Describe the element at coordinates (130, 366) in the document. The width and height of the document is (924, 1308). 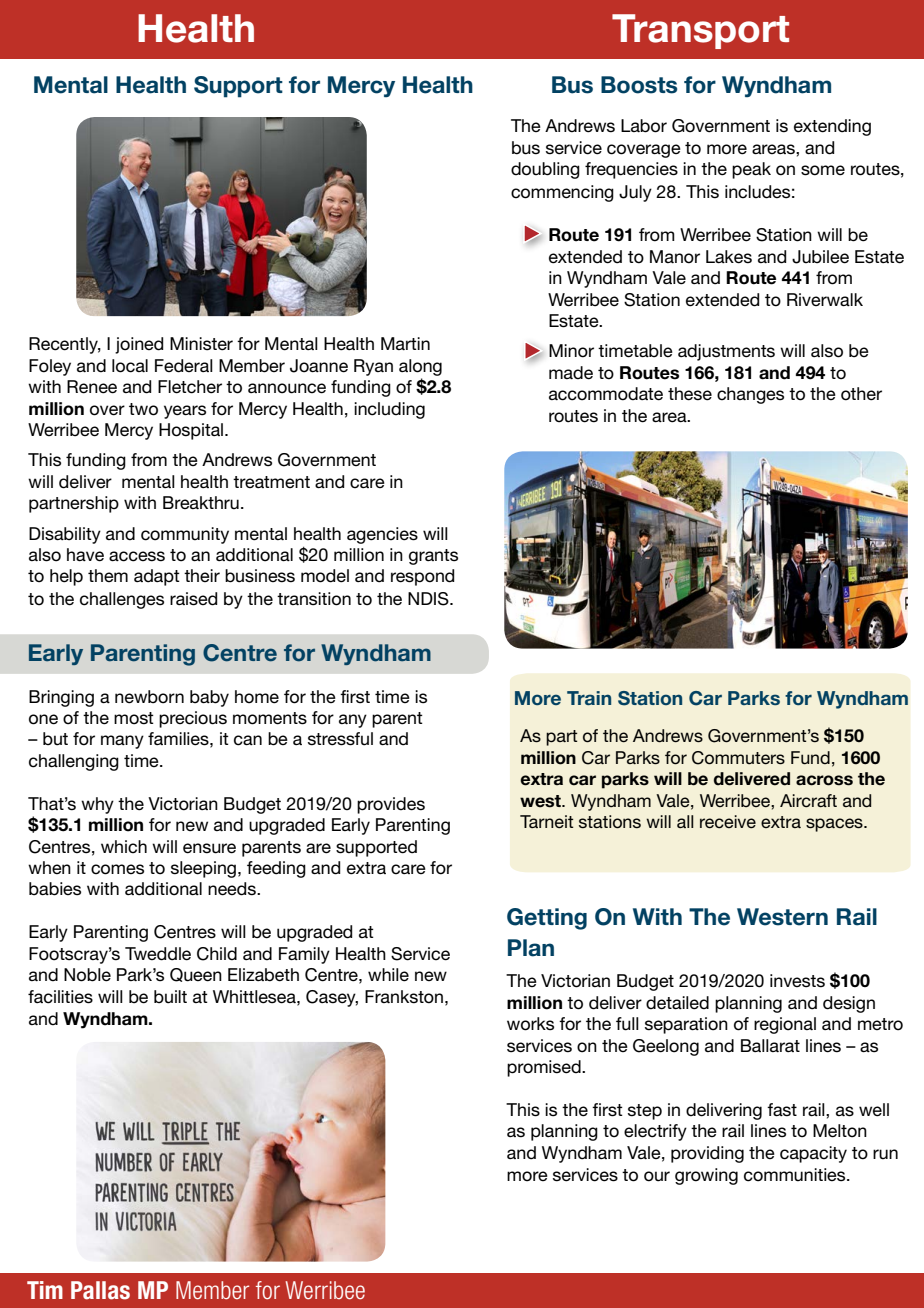
I see `local` at that location.
